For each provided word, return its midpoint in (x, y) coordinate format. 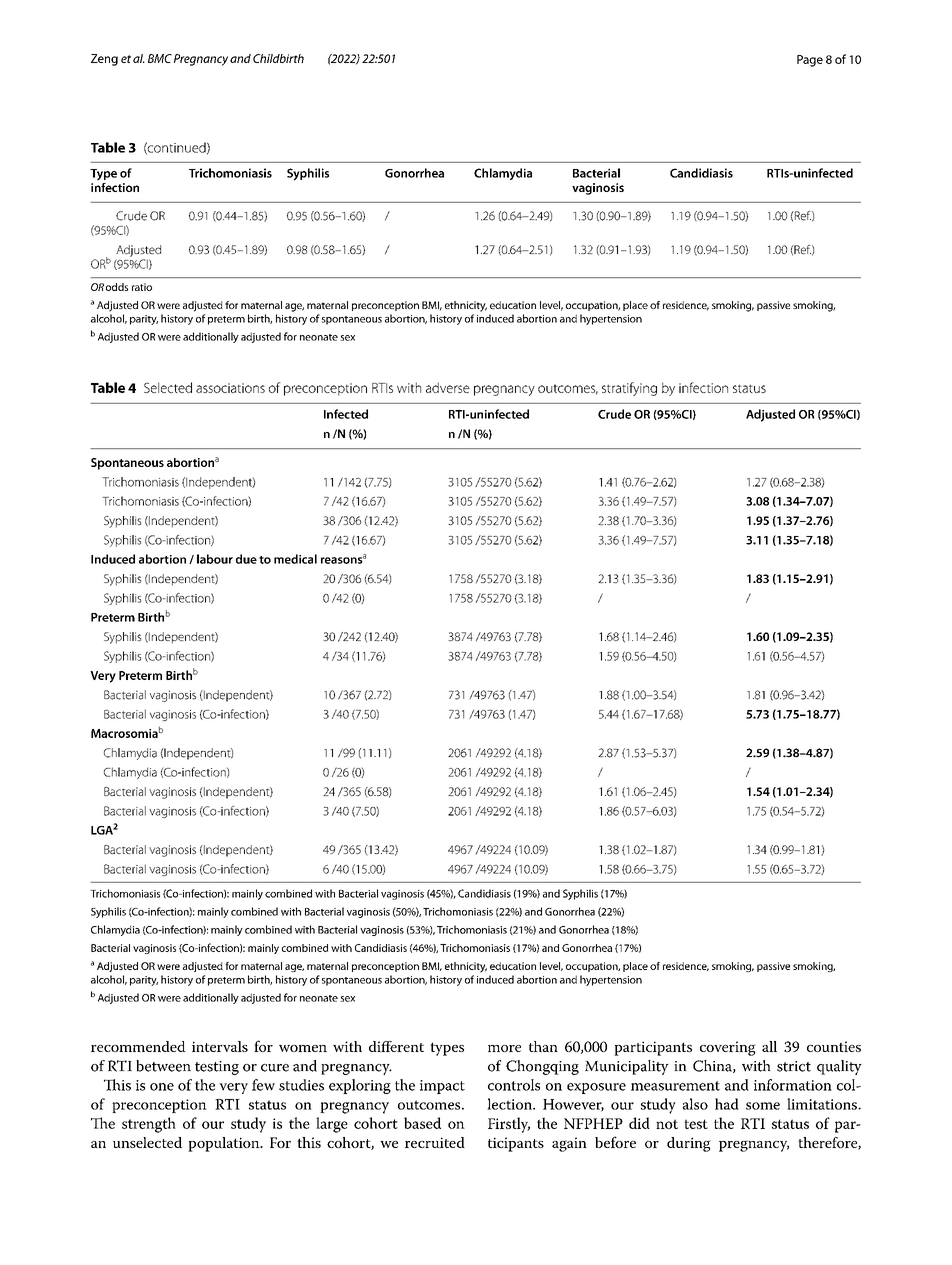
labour (215, 559)
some (763, 1106)
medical (295, 559)
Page (810, 61)
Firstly (509, 1125)
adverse (448, 387)
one (162, 1087)
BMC (160, 58)
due (246, 559)
